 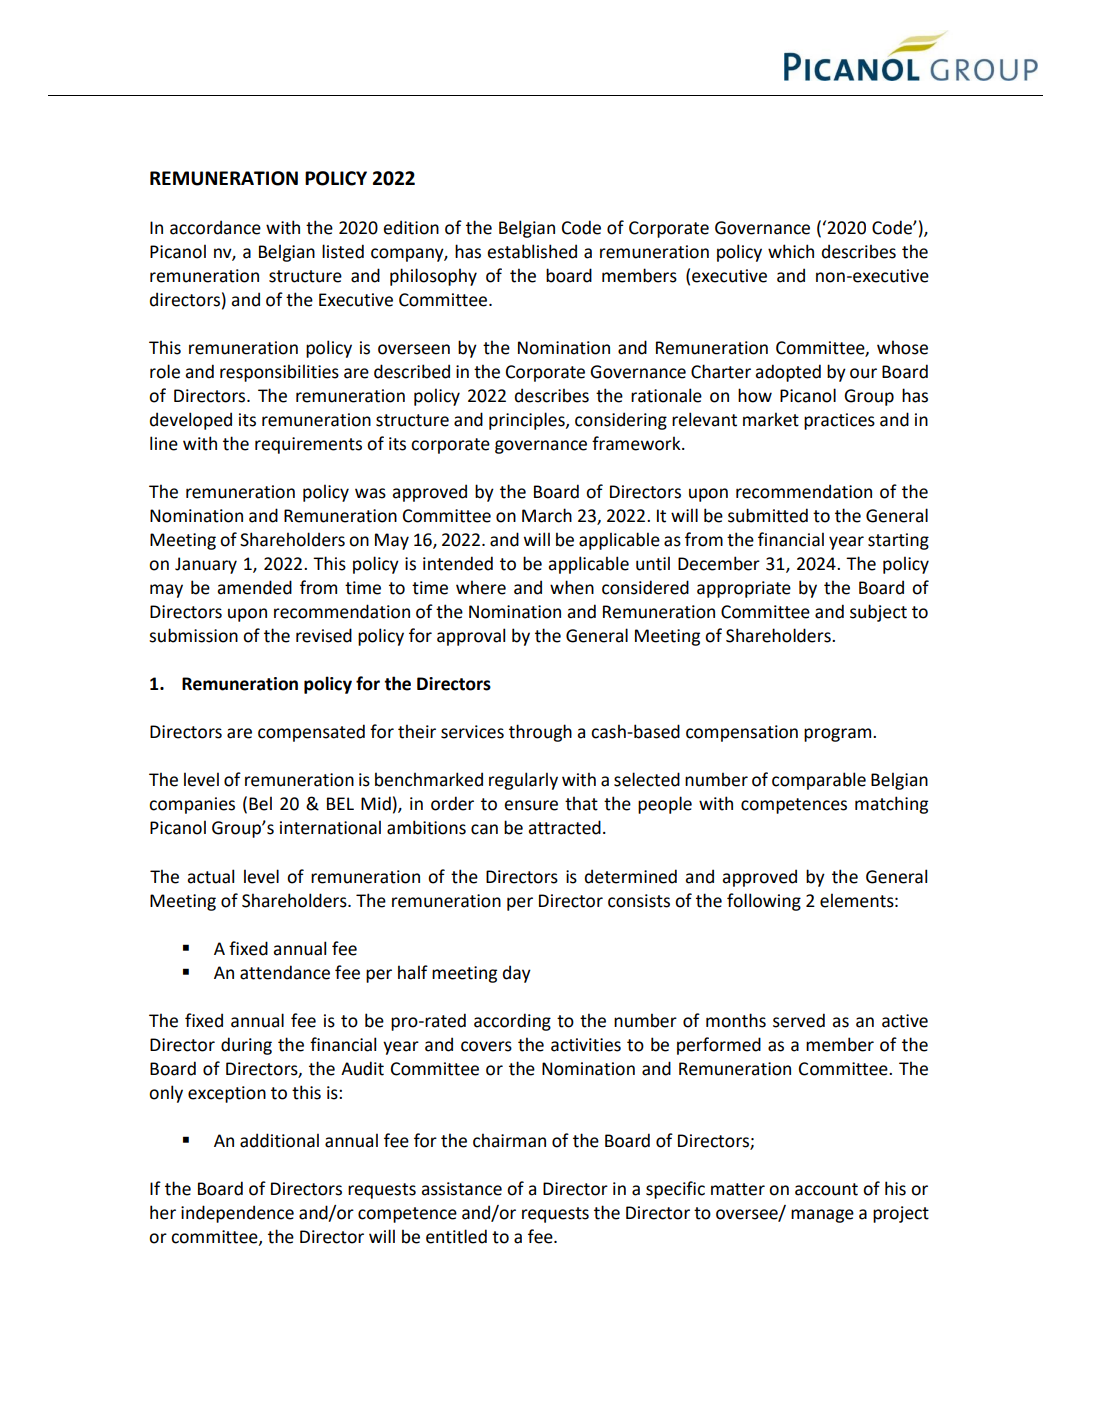 What do you see at coordinates (768, 515) in the screenshot?
I see `submitted` at bounding box center [768, 515].
